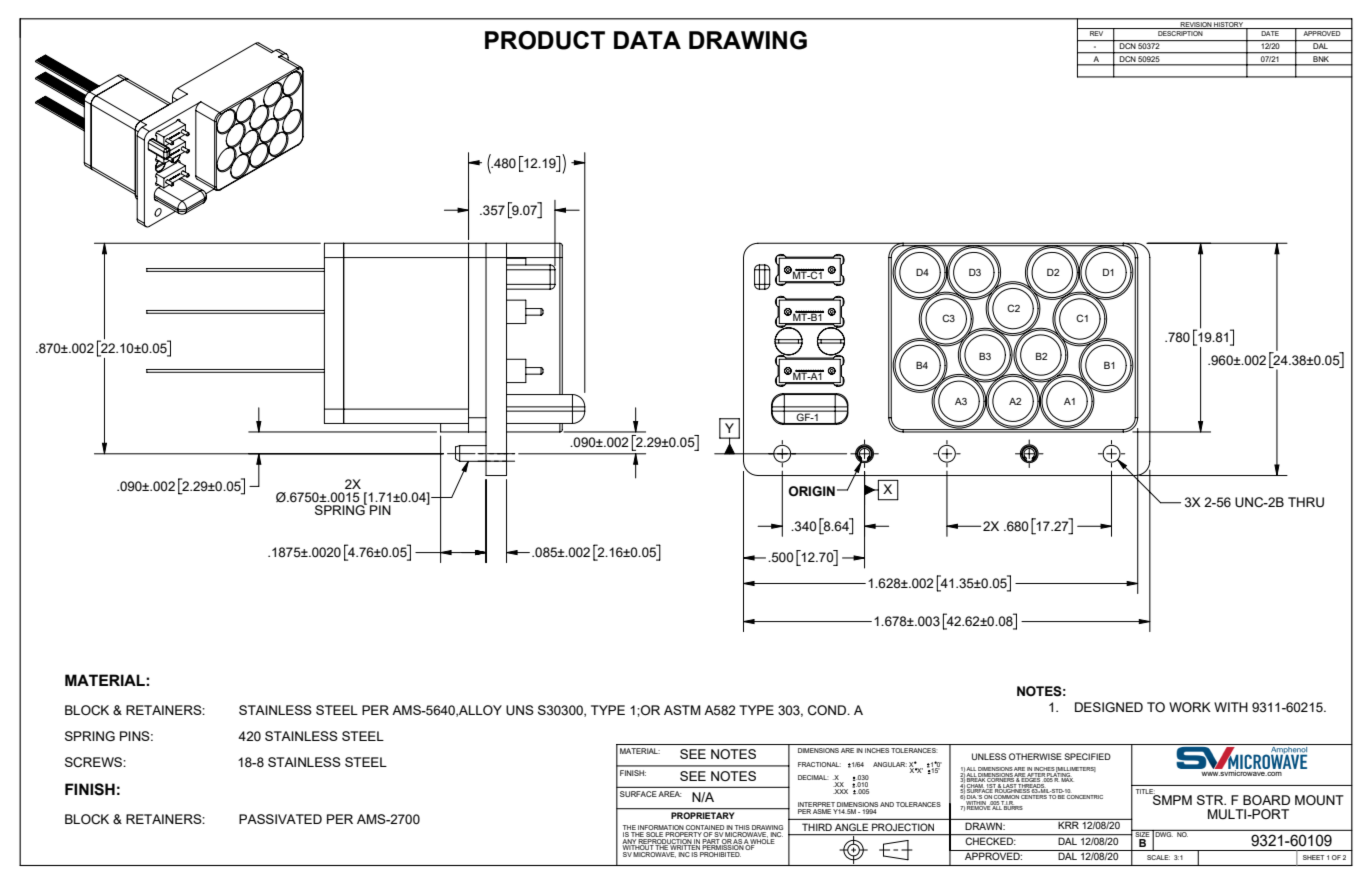 The image size is (1372, 887). I want to click on SIZE, so click(1142, 833).
